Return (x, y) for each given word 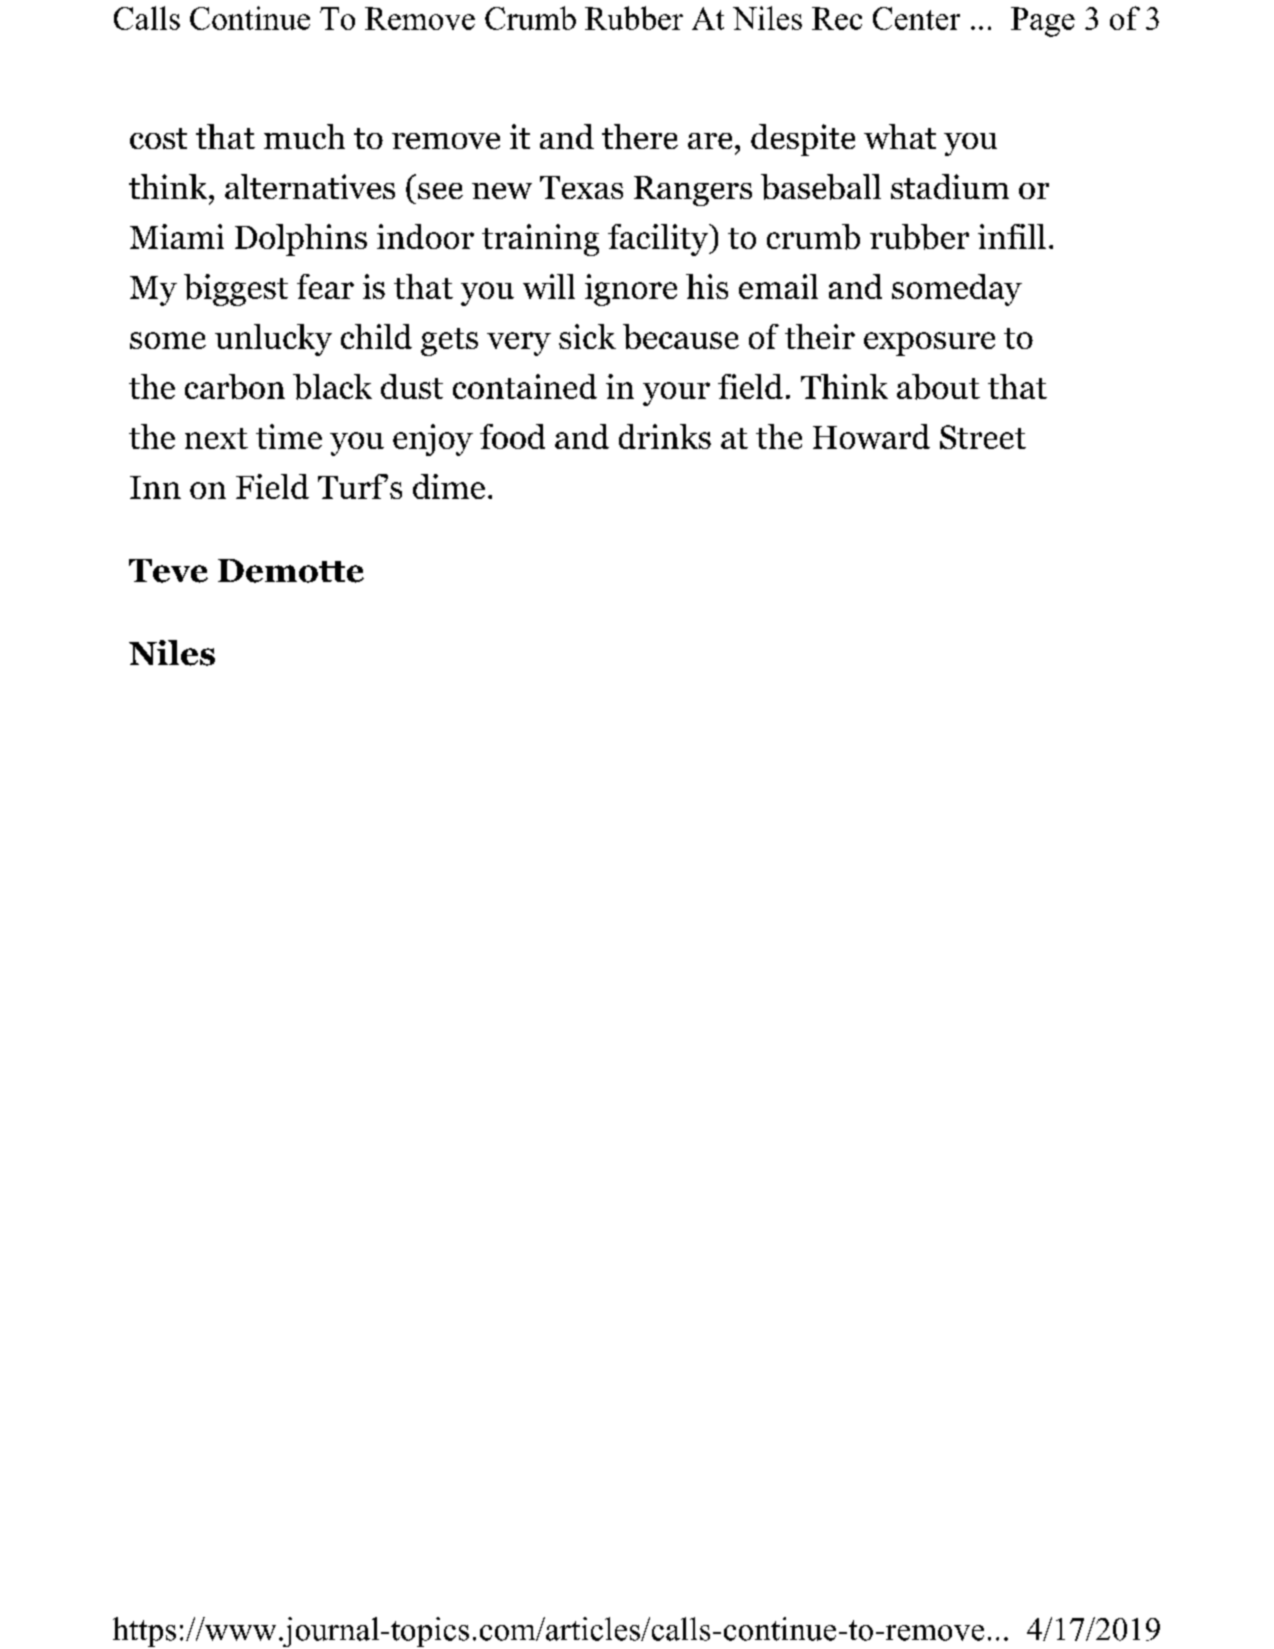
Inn (155, 487)
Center (916, 18)
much (304, 136)
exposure (929, 344)
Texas (581, 187)
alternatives (310, 186)
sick (587, 336)
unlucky (273, 340)
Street (983, 437)
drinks (665, 436)
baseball (821, 187)
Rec (837, 18)
